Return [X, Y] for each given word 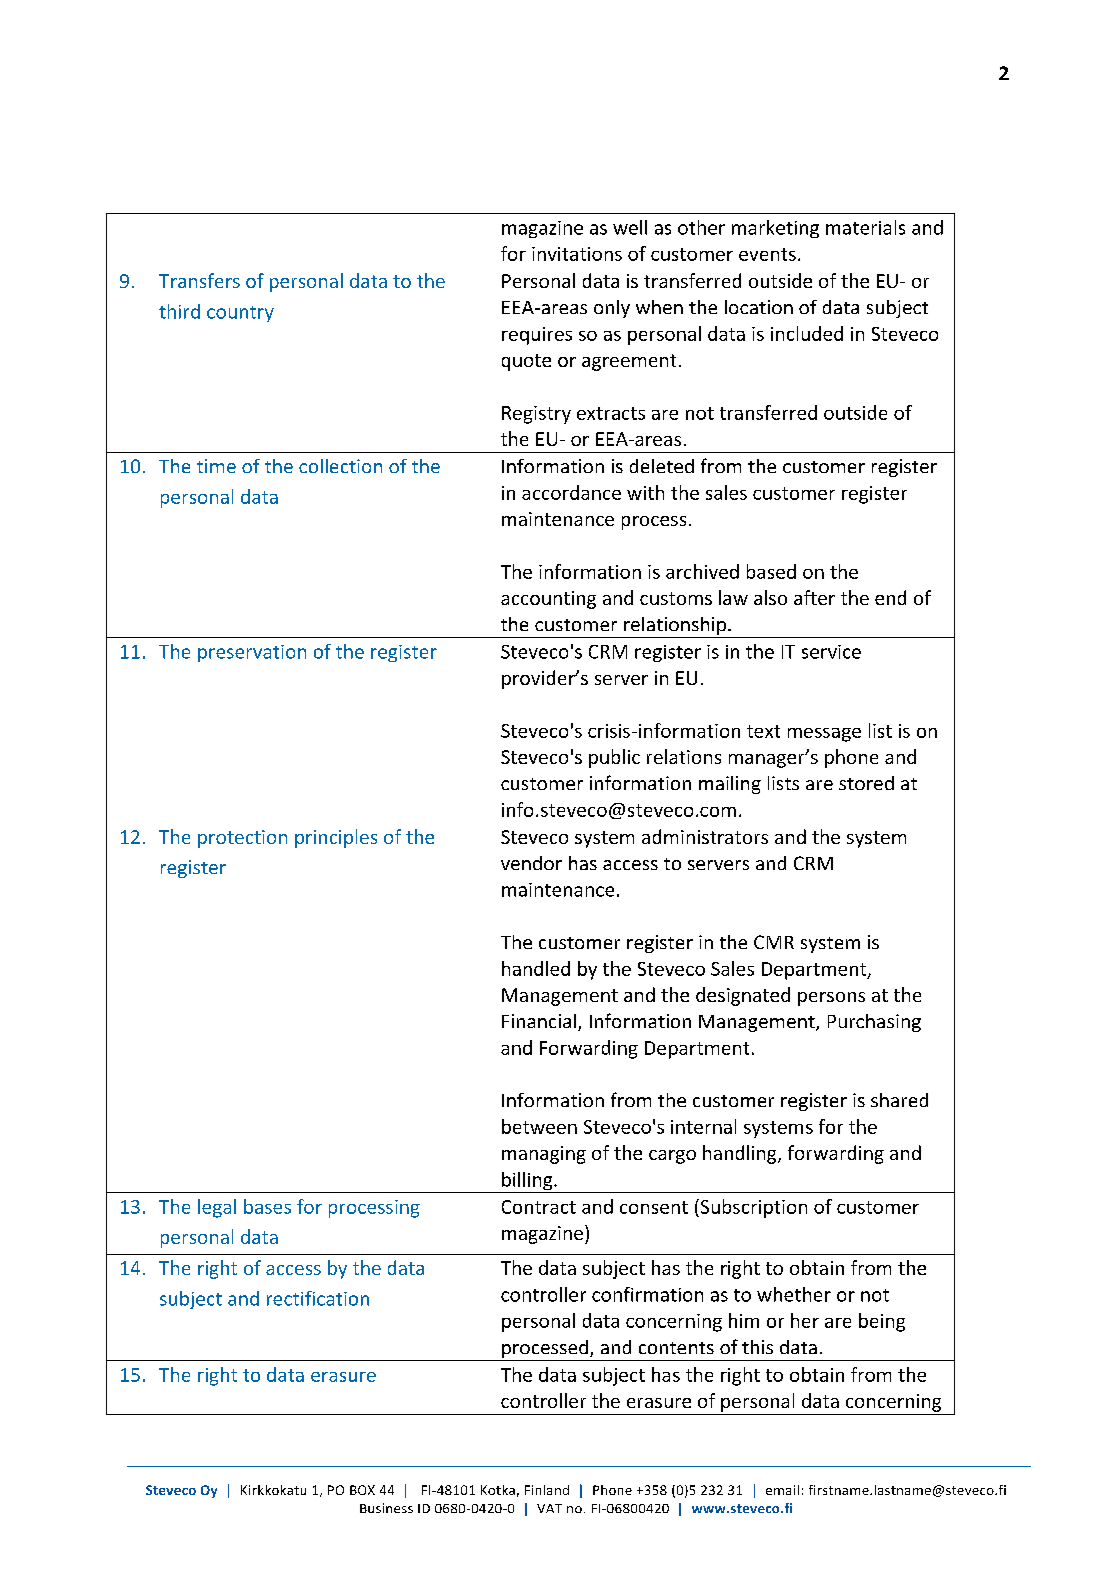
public [614, 758]
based [771, 571]
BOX [362, 1490]
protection [242, 839]
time [216, 466]
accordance [571, 492]
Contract [539, 1207]
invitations [577, 254]
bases [267, 1206]
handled [536, 968]
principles [336, 838]
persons [831, 999]
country [240, 314]
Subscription [752, 1208]
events [767, 254]
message [824, 735]
